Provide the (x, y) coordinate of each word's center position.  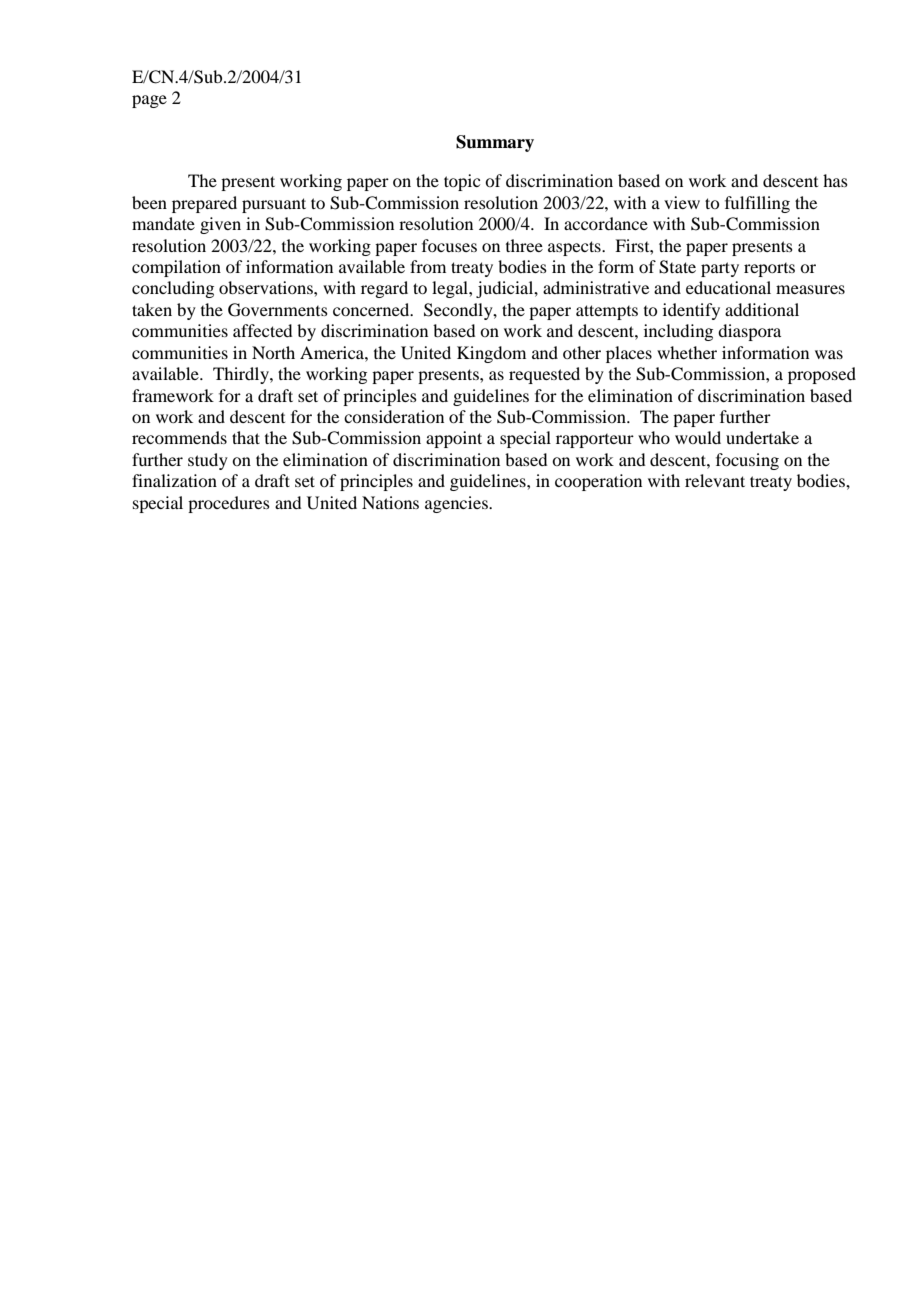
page (149, 101)
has (835, 180)
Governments (278, 310)
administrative (596, 287)
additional (762, 309)
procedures (229, 504)
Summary (495, 143)
